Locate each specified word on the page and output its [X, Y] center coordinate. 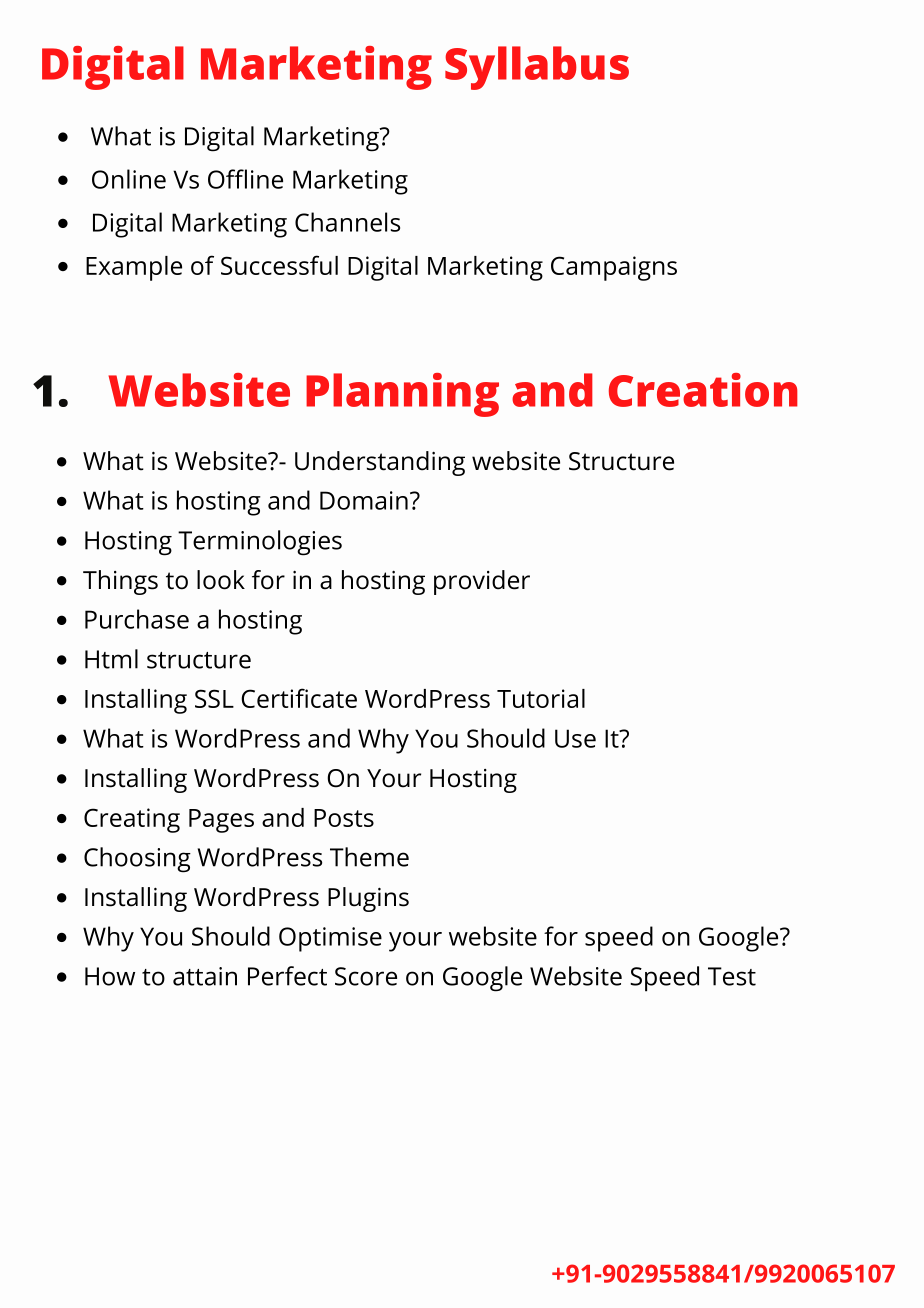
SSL [214, 698]
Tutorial [541, 698]
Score [366, 976]
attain [205, 976]
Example [134, 268]
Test [732, 976]
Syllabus [537, 68]
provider [482, 582]
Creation [703, 390]
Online [129, 179]
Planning [402, 395]
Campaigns [614, 268]
